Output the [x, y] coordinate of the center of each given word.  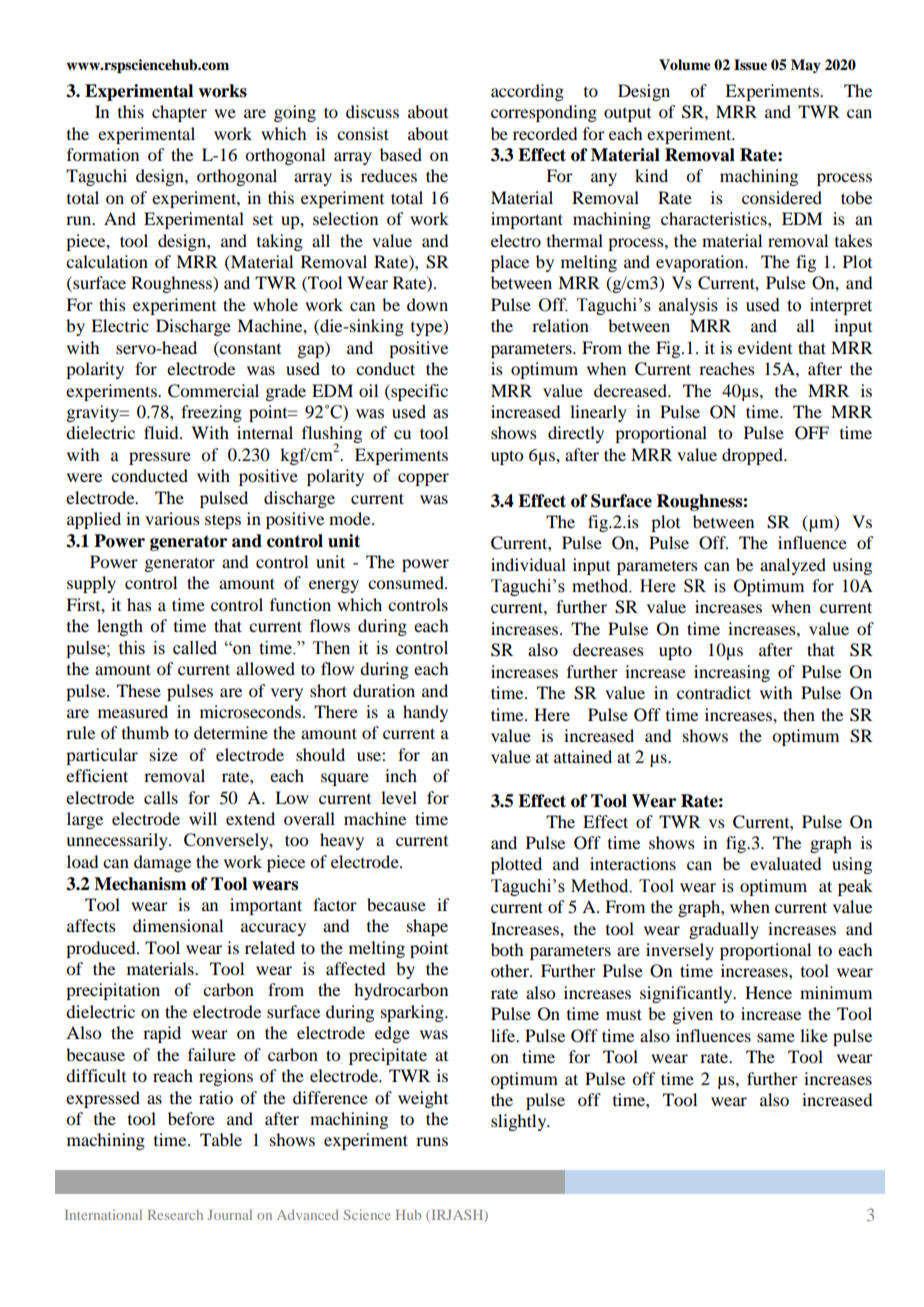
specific [418, 392]
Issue [750, 65]
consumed [407, 582]
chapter [179, 113]
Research [175, 1215]
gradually [724, 930]
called [195, 648]
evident [765, 347]
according [527, 92]
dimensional [178, 925]
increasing [732, 673]
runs [432, 1141]
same [776, 1037]
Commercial [213, 391]
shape [427, 927]
